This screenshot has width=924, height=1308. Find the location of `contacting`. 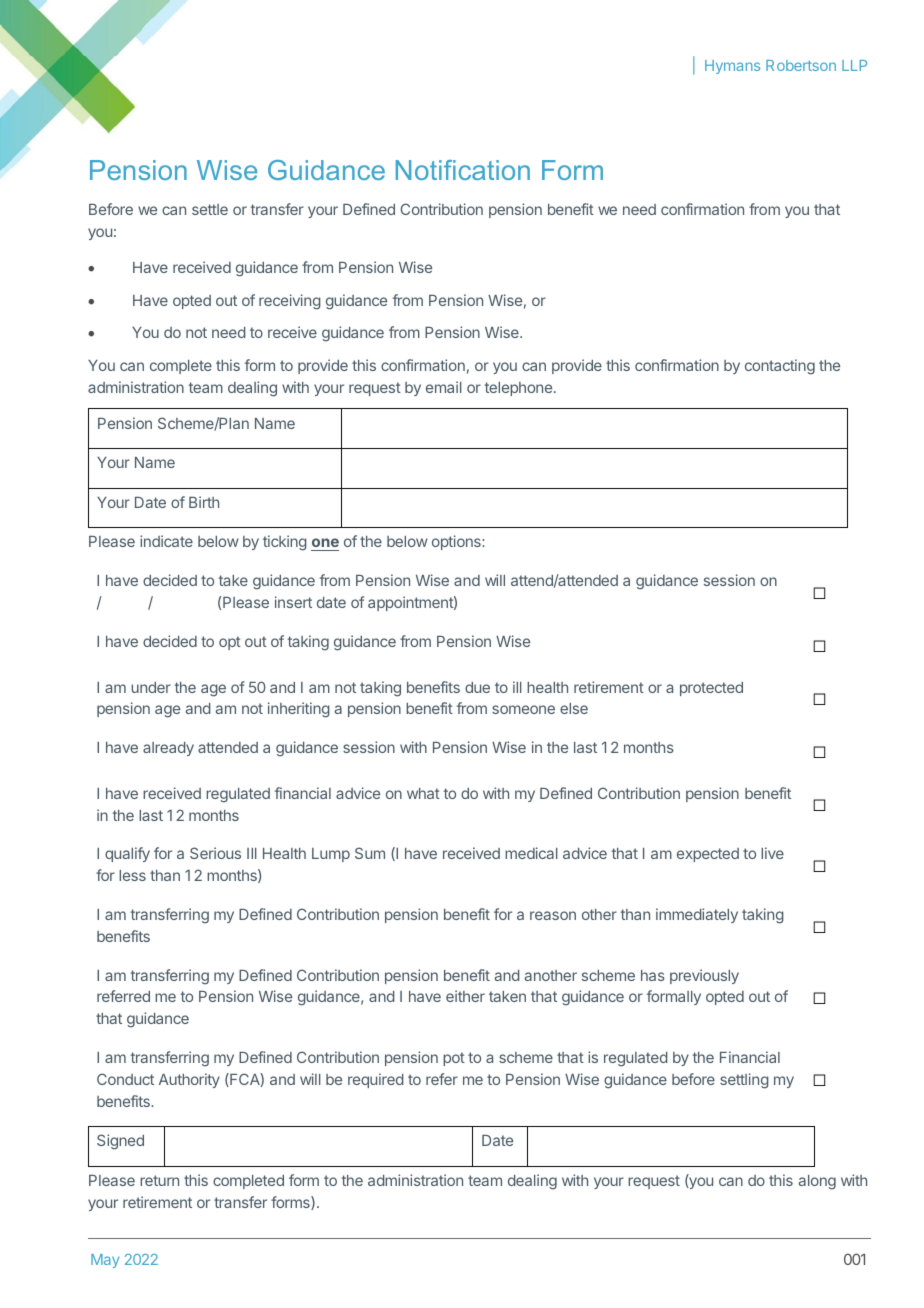

contacting is located at coordinates (780, 367).
